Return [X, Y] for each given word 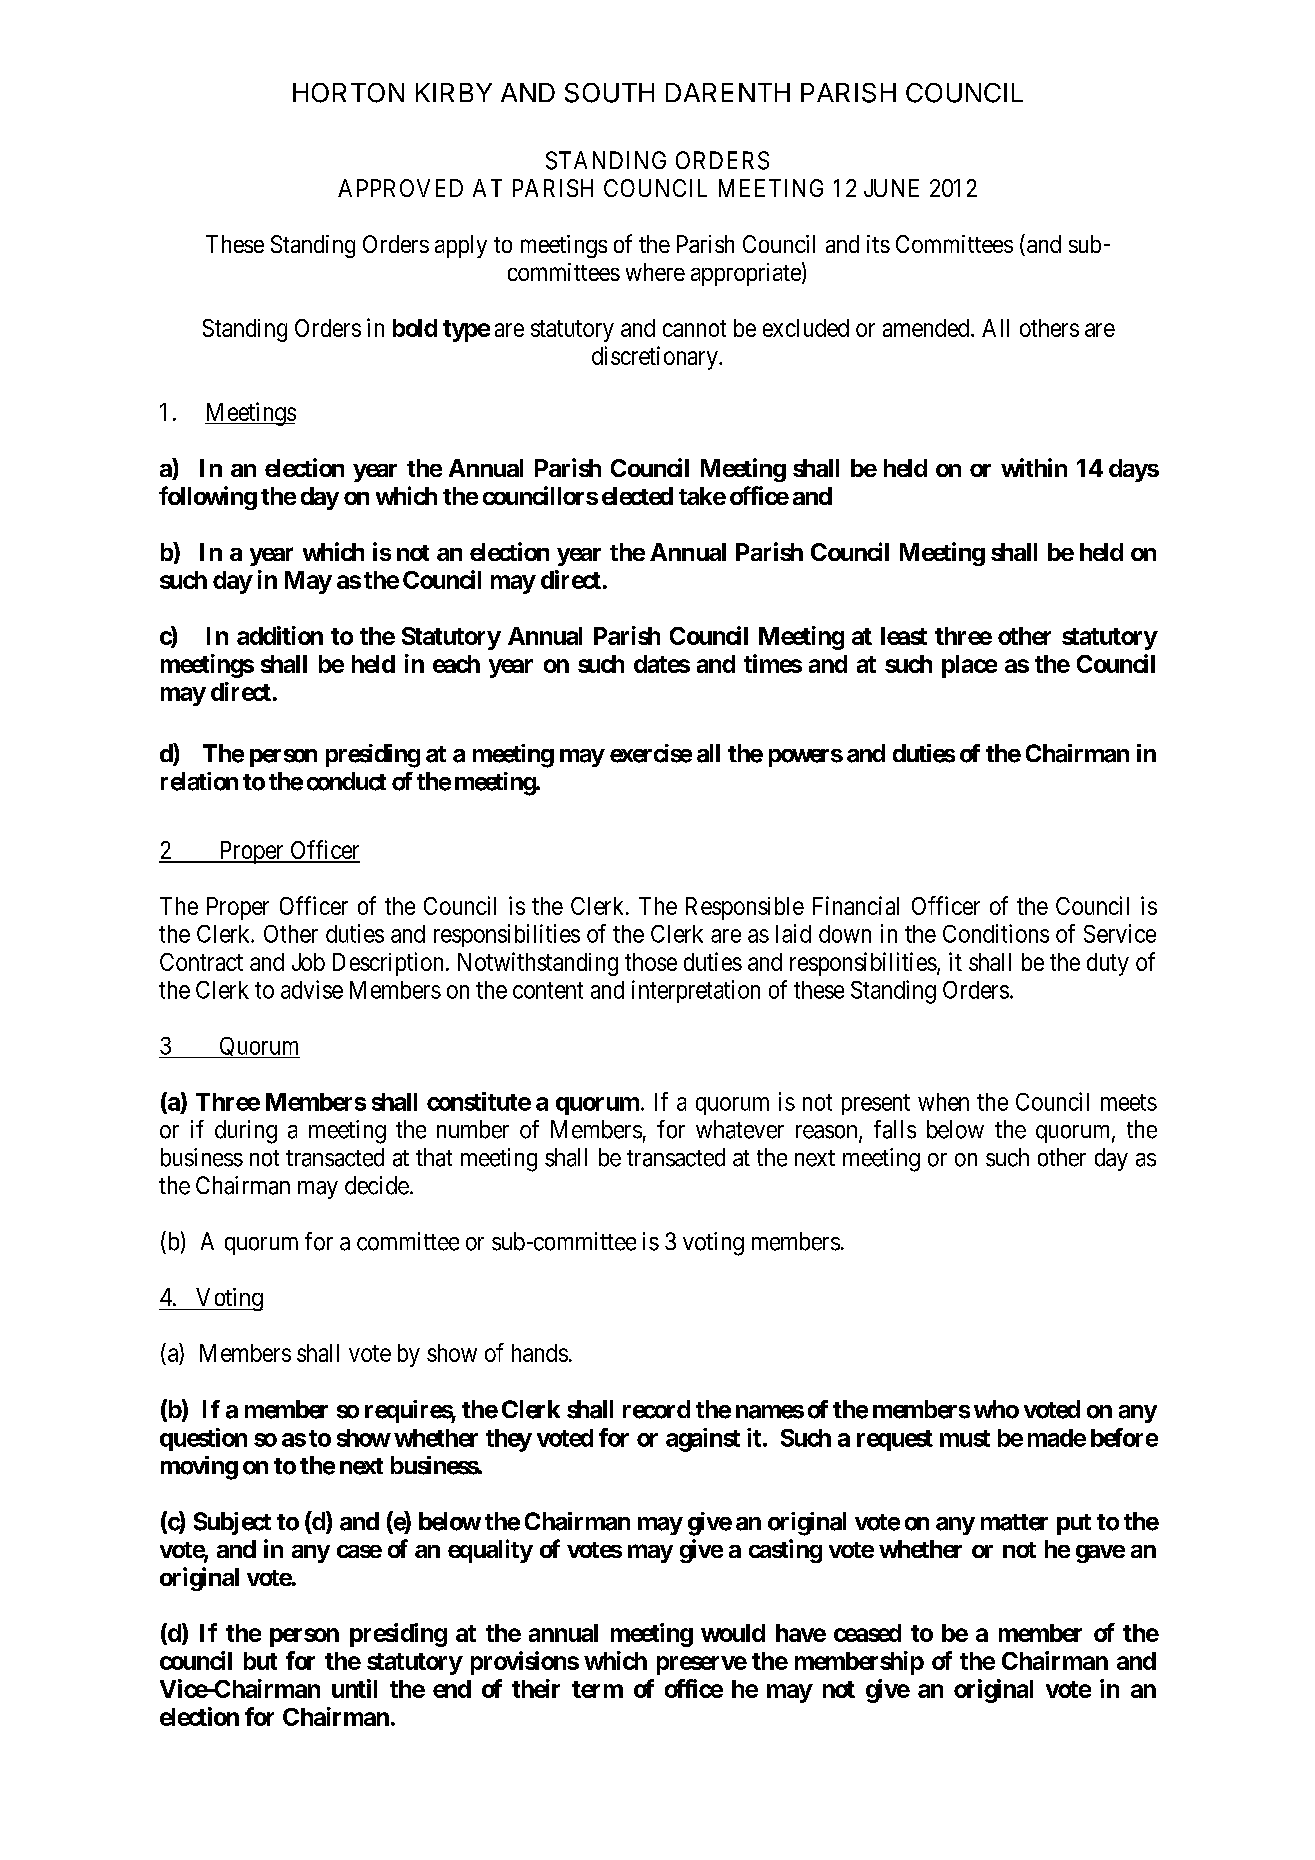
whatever [740, 1129]
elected [637, 496]
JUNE [891, 188]
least [904, 636]
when [943, 1102]
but [260, 1661]
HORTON [348, 93]
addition [280, 635]
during [246, 1132]
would [733, 1633]
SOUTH [609, 93]
